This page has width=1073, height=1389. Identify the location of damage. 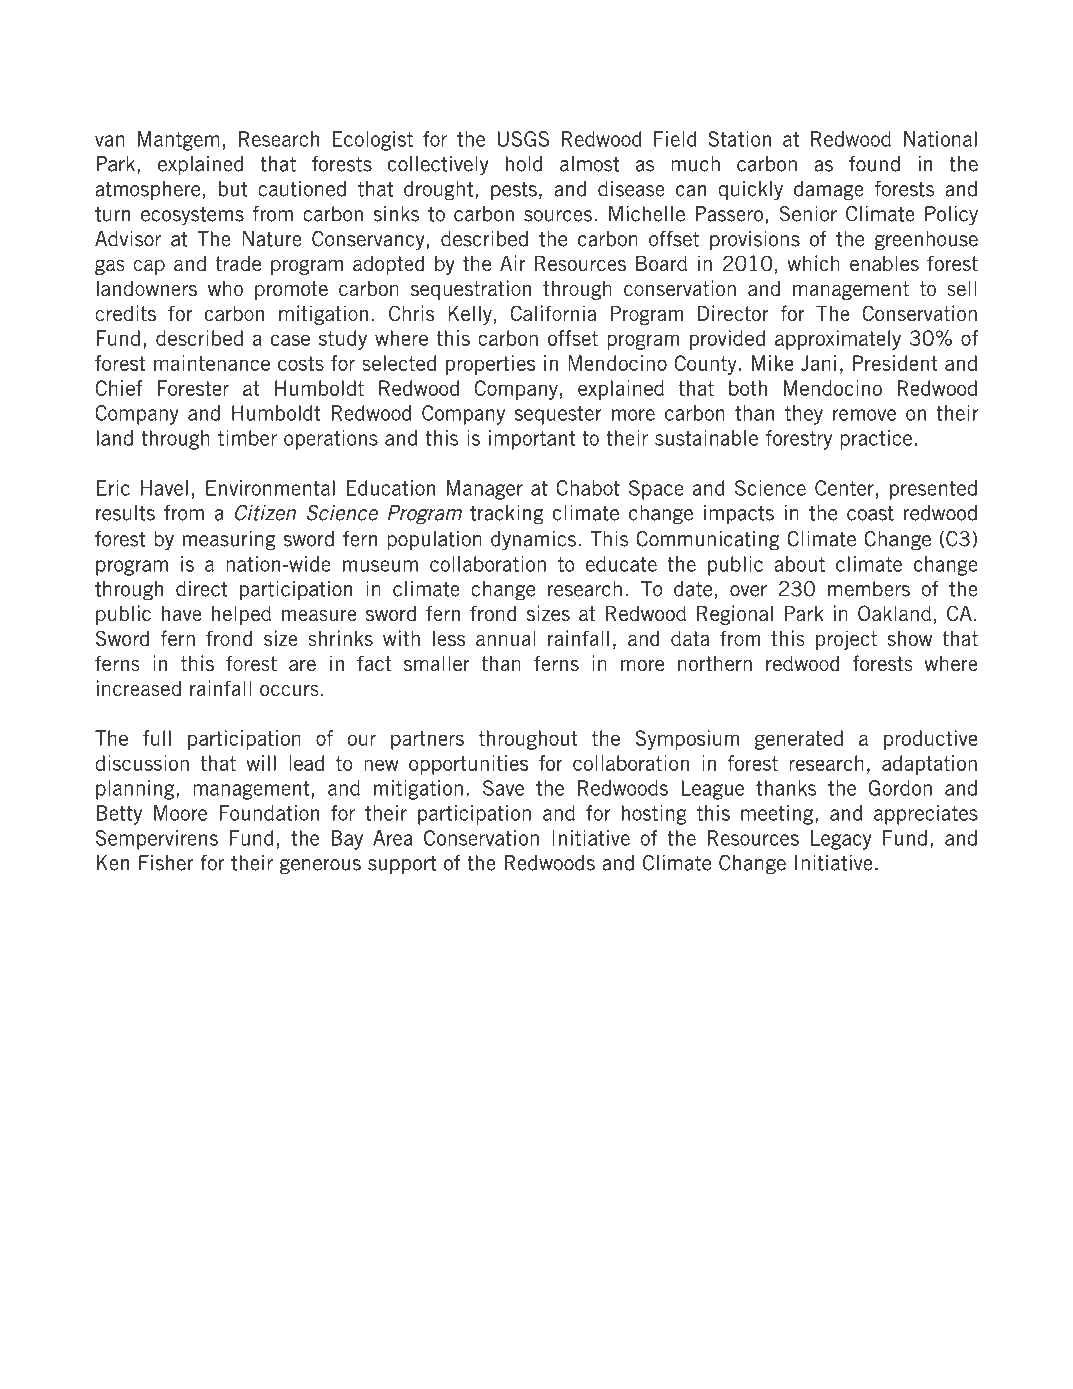
(829, 191).
